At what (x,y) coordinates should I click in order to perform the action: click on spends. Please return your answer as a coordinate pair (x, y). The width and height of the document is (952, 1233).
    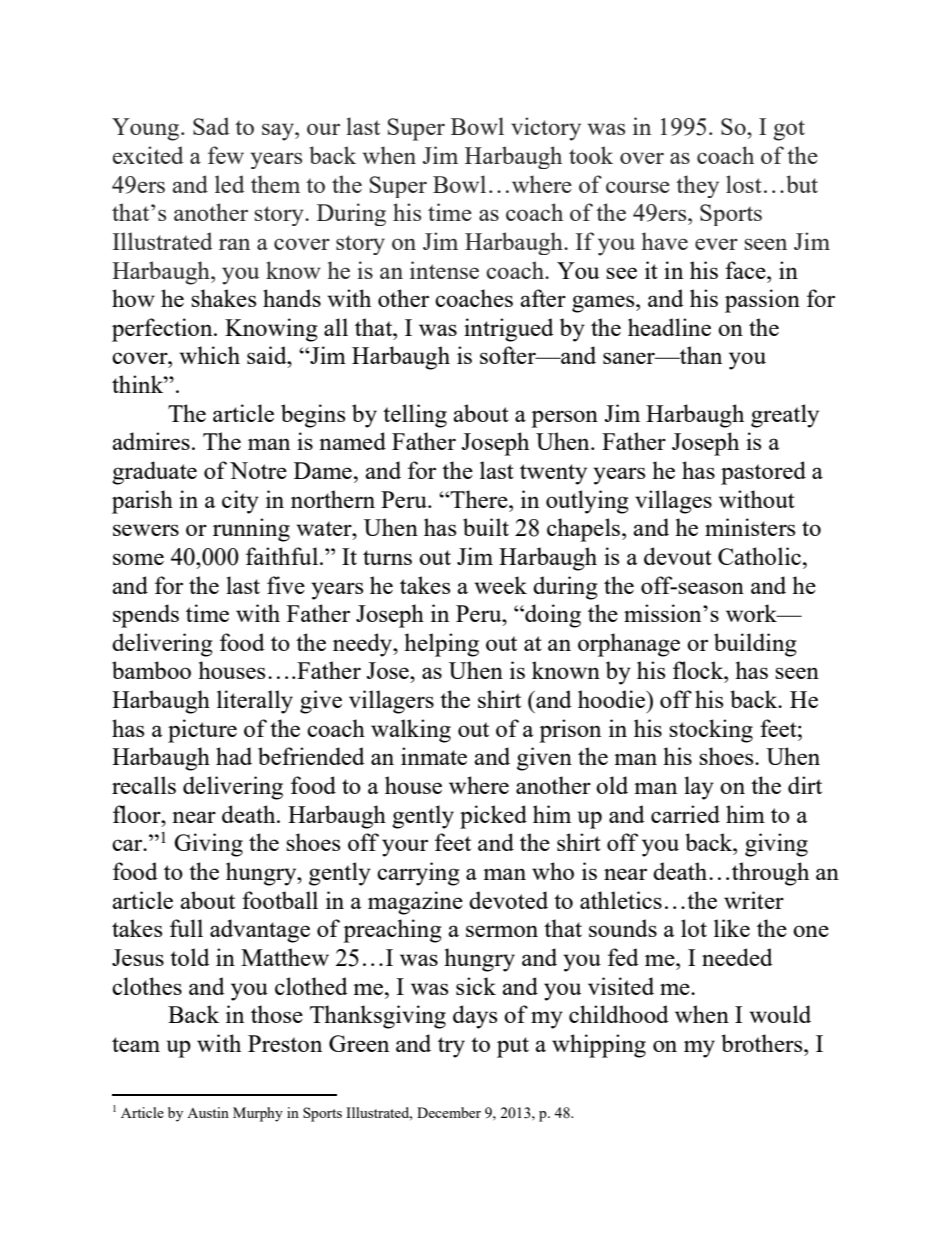
    Looking at the image, I should click on (146, 616).
